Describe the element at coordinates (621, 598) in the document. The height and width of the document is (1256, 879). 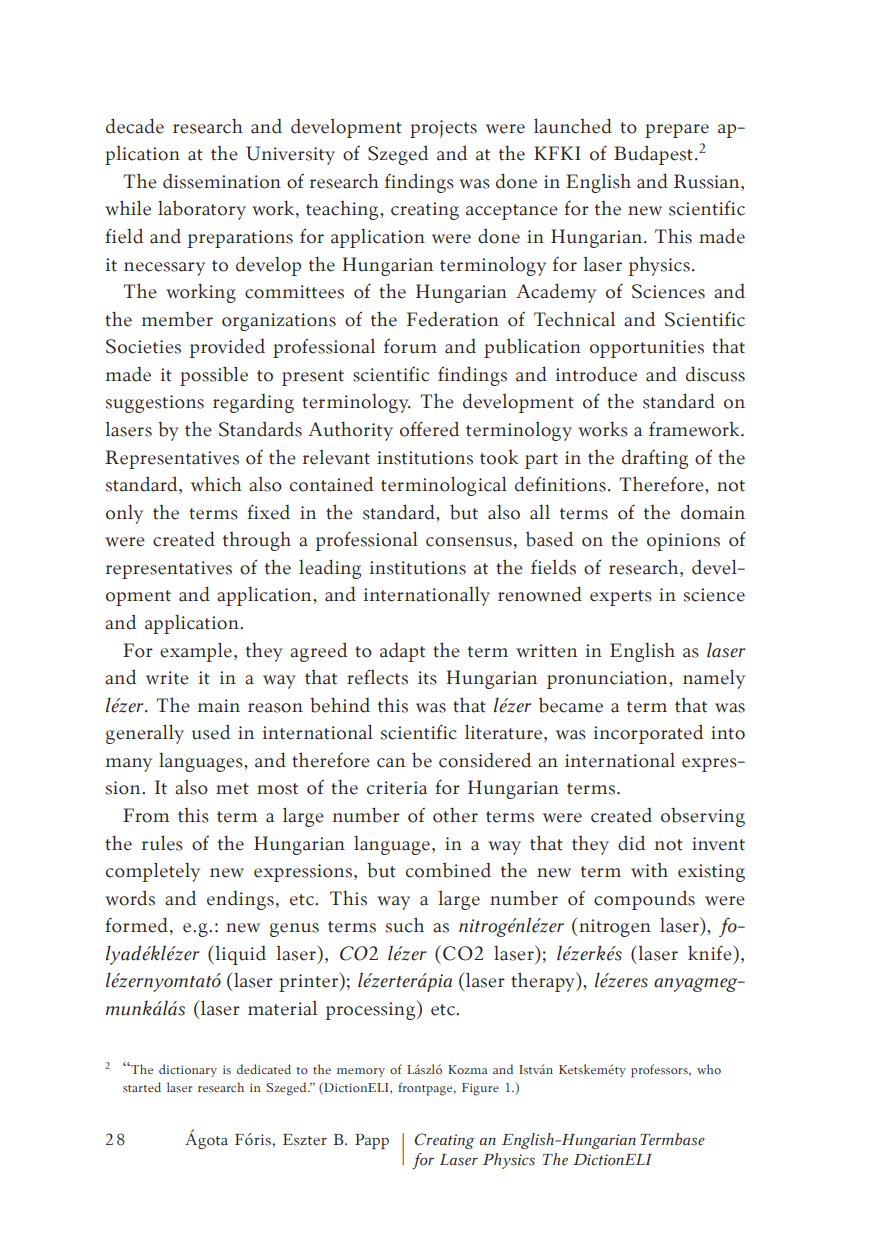
I see `experts` at that location.
